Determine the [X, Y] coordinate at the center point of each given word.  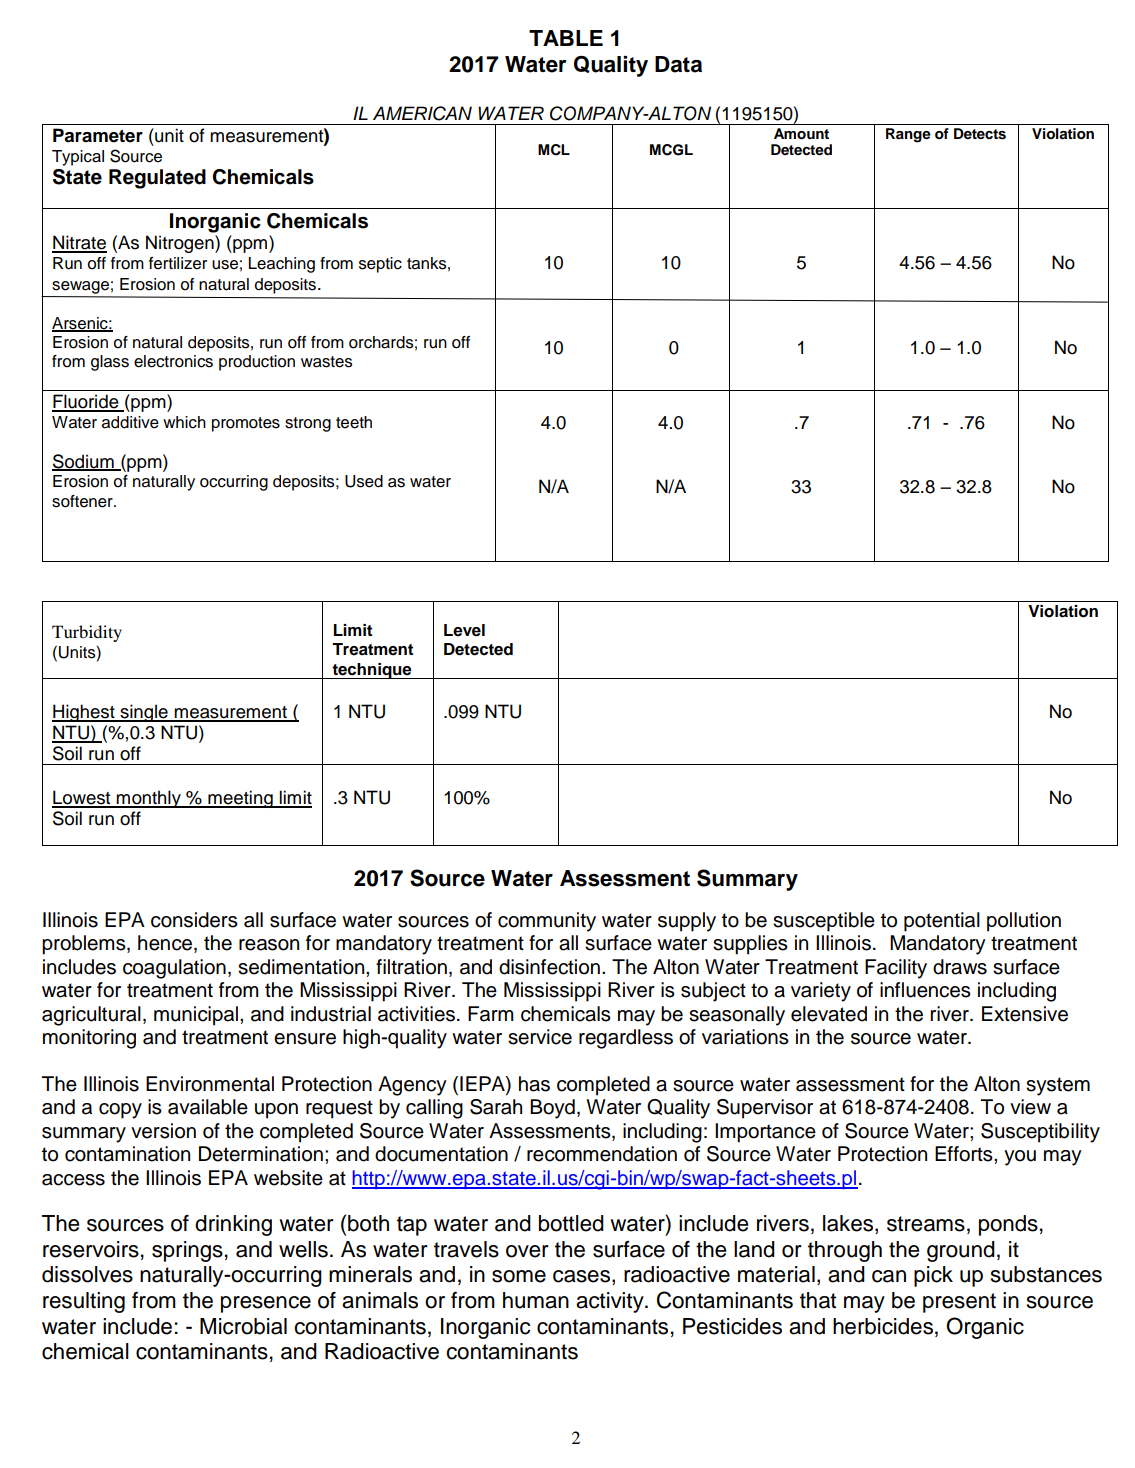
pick [933, 1276]
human [536, 1300]
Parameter [98, 135]
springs [187, 1251]
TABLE [566, 38]
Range [908, 135]
